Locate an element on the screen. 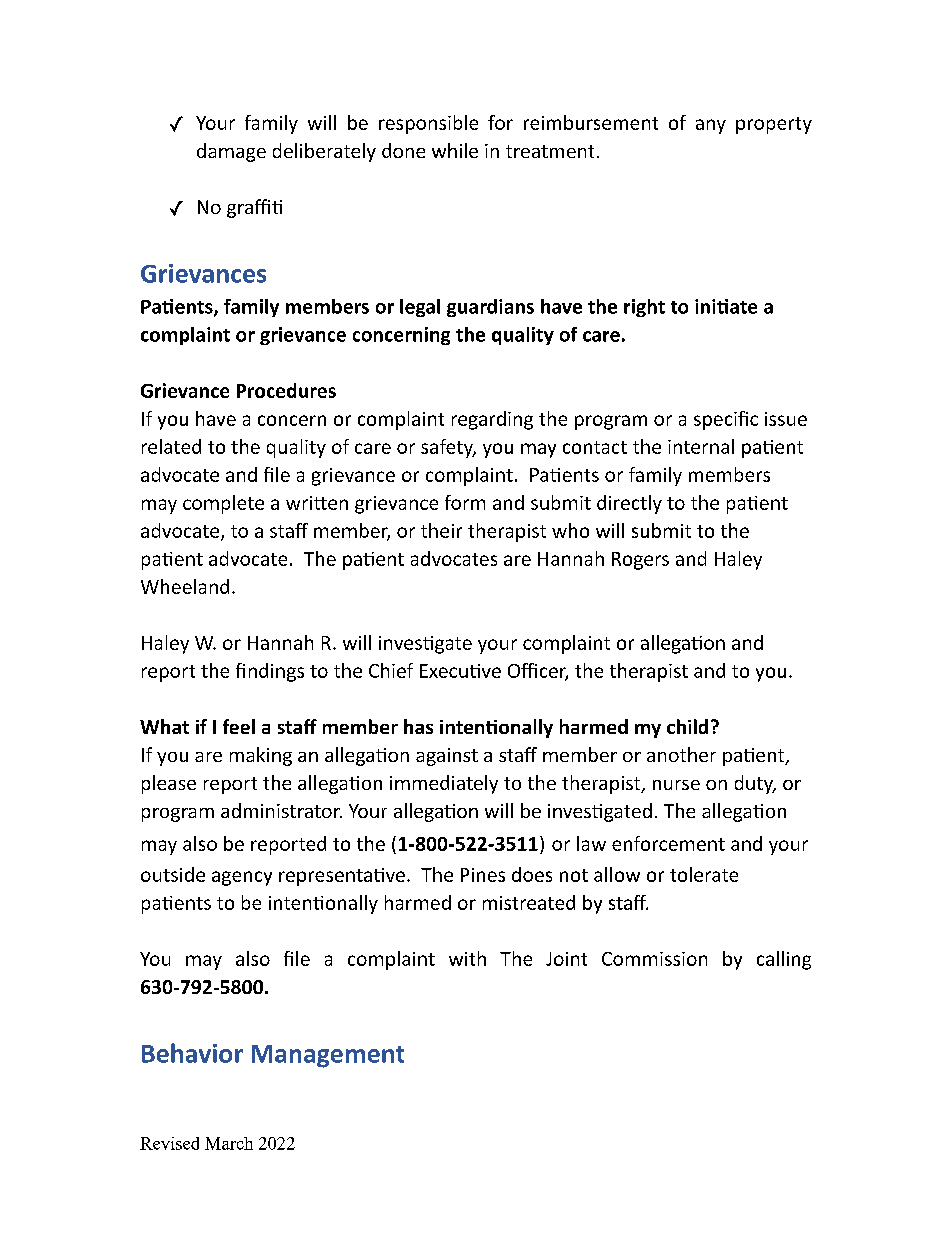  damage is located at coordinates (231, 152).
